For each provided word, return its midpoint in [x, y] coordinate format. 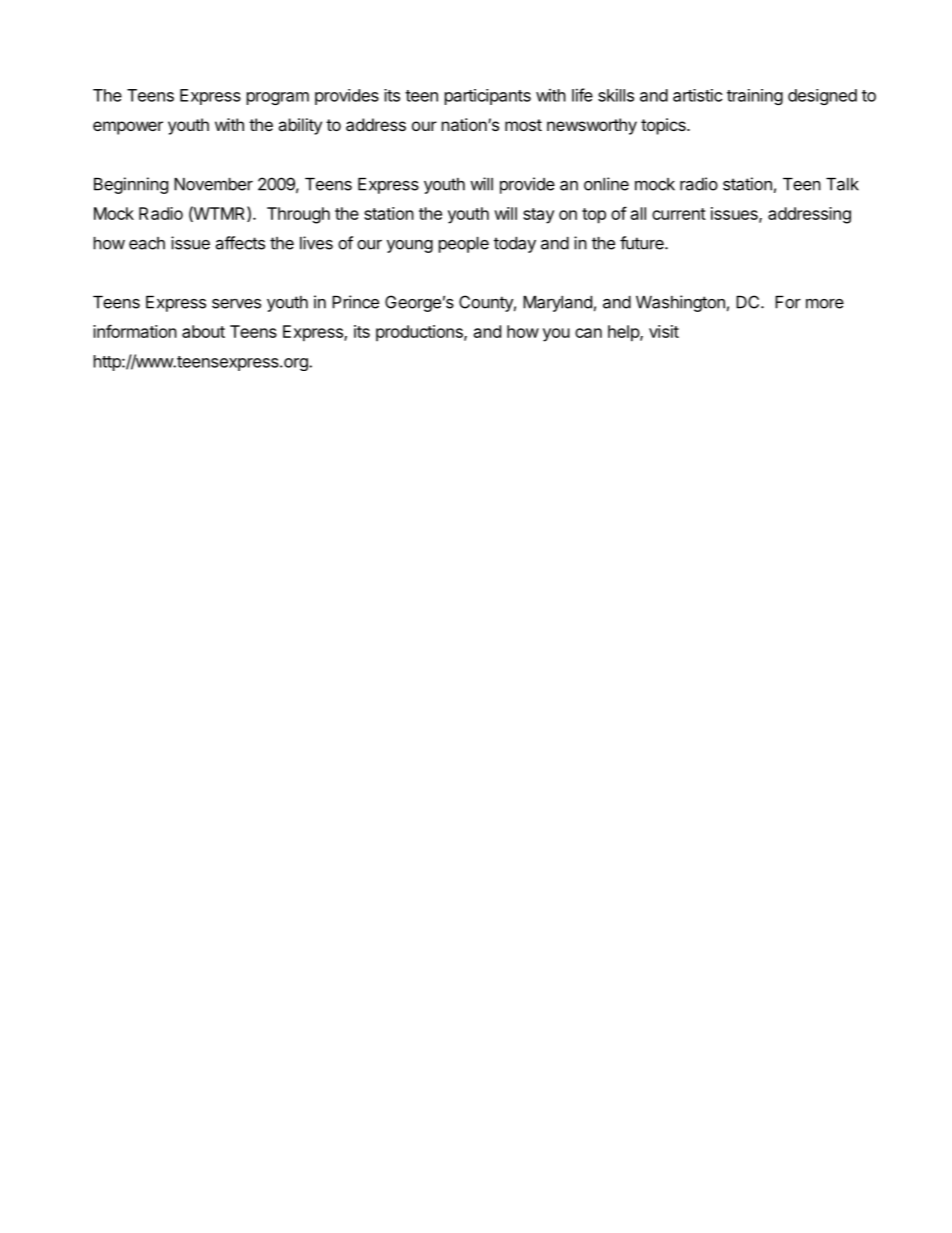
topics [664, 126]
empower [128, 128]
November [213, 184]
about [203, 331]
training [755, 97]
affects [240, 243]
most [523, 125]
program [278, 98]
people [464, 245]
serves [236, 304]
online [606, 184]
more [825, 303]
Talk [842, 184]
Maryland [557, 304]
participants [488, 97]
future [643, 243]
